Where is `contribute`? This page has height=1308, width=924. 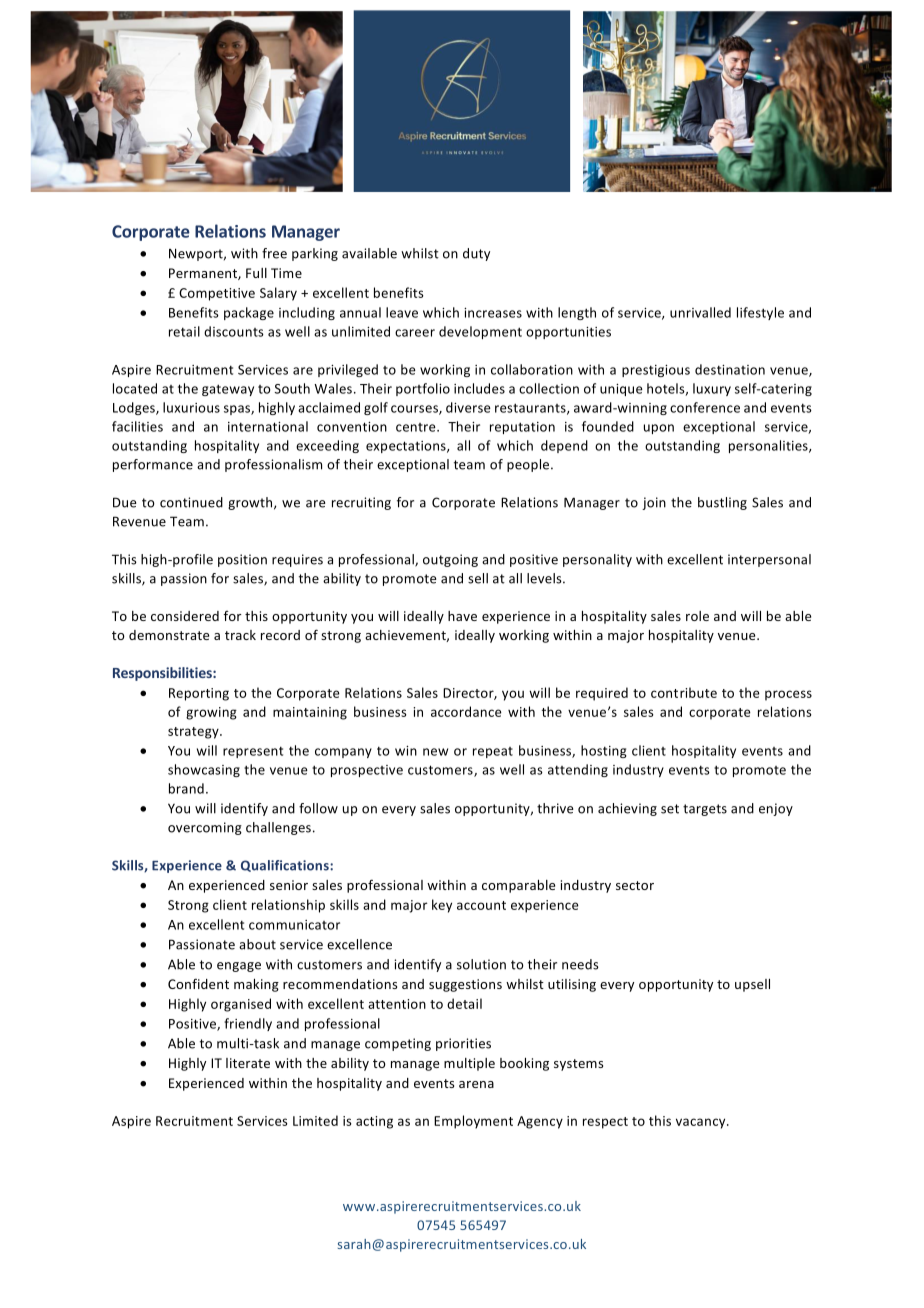
contribute is located at coordinates (684, 692).
